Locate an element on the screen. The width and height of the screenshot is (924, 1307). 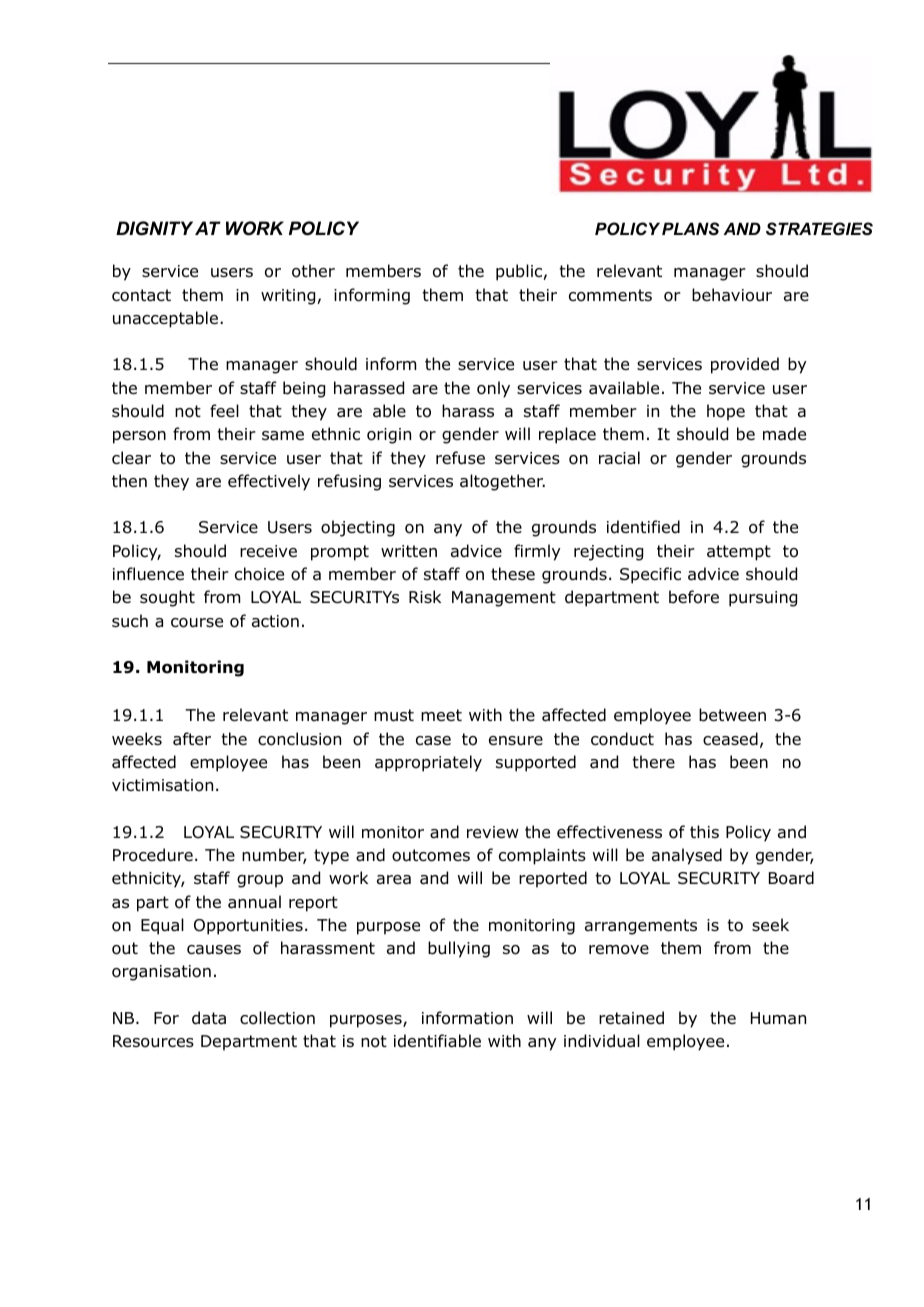
bullying is located at coordinates (459, 949).
